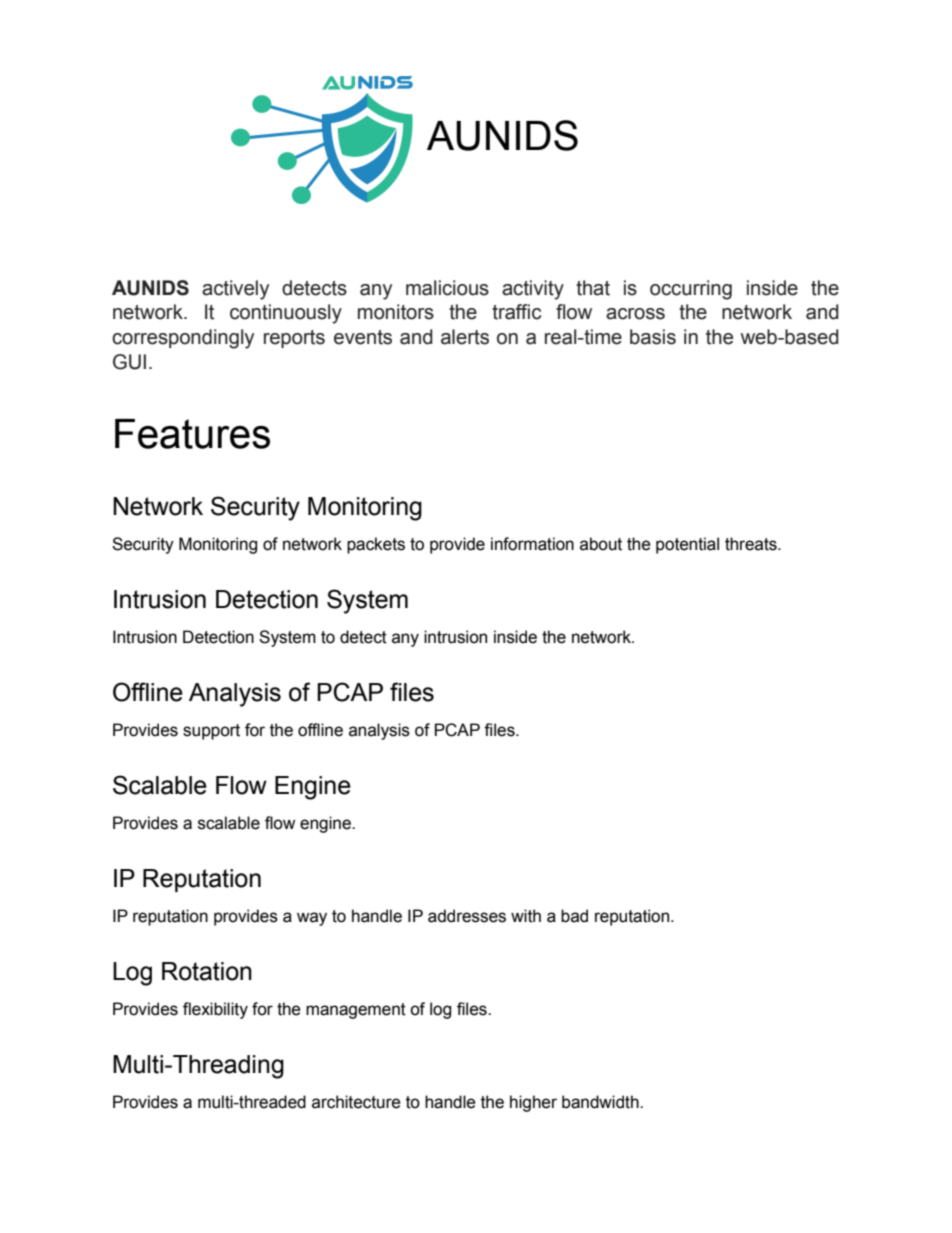  I want to click on malicious, so click(447, 288).
